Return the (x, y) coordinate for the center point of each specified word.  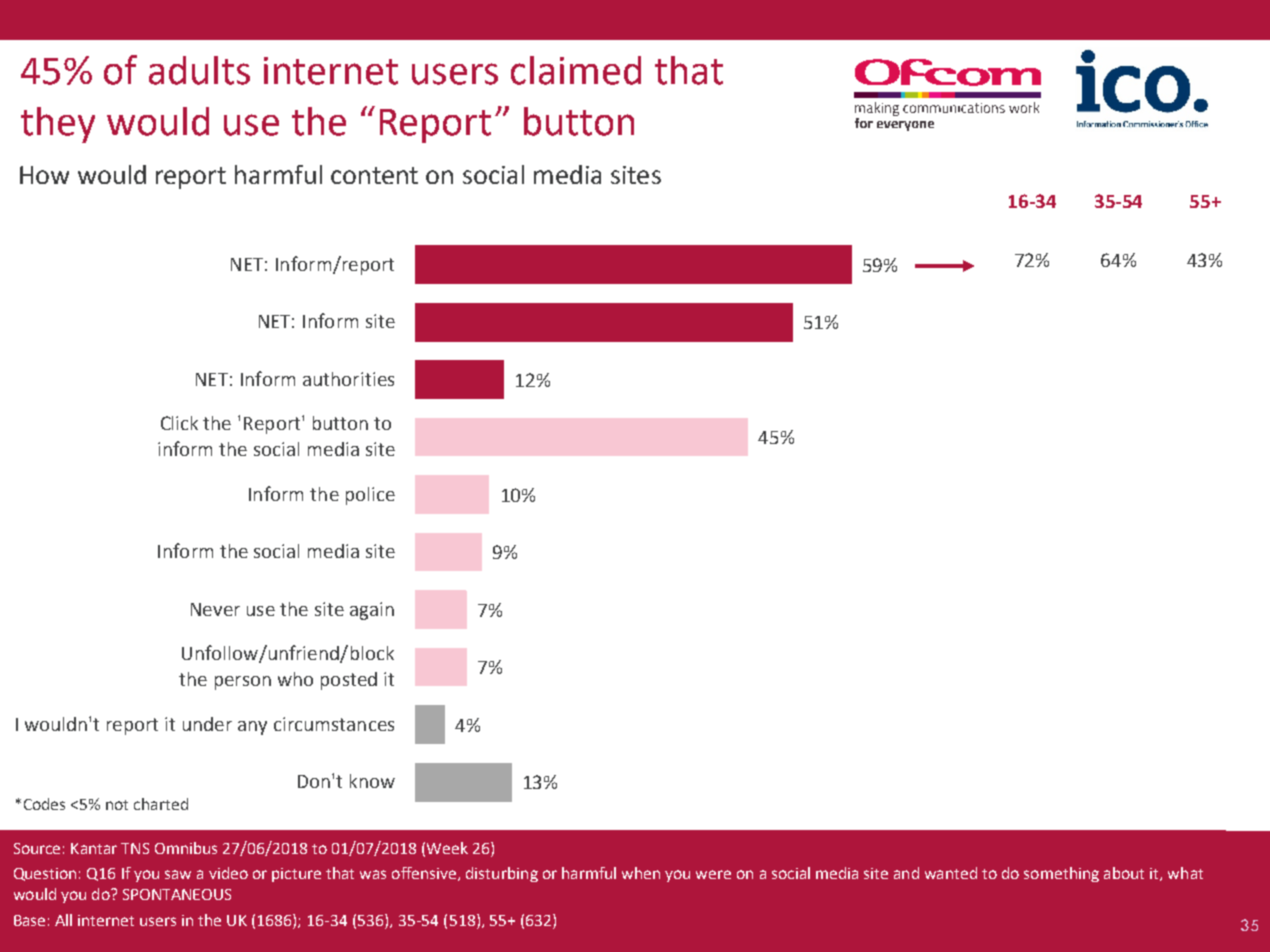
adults (199, 70)
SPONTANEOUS (177, 894)
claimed (576, 70)
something (1061, 874)
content (374, 175)
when (641, 873)
